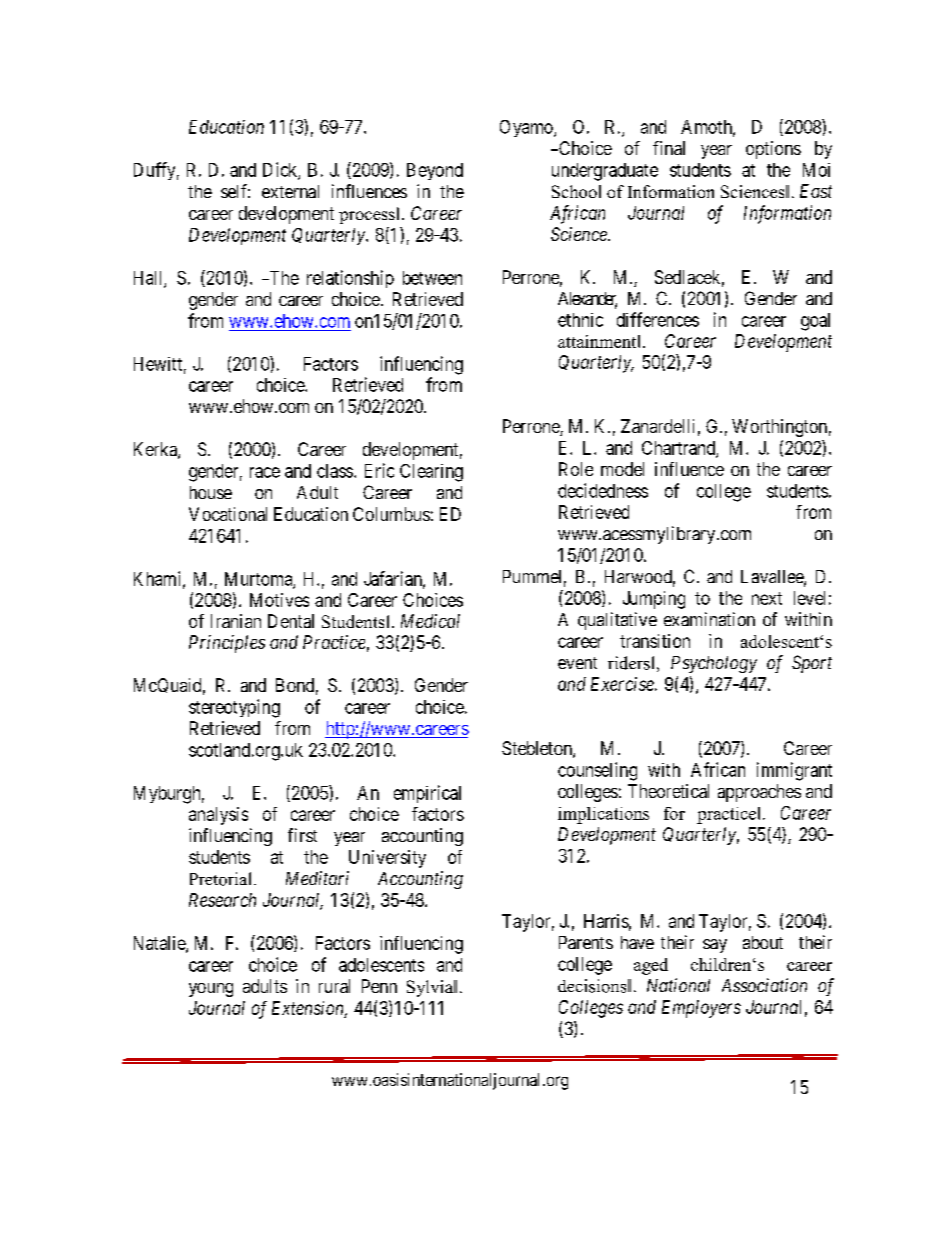 This screenshot has height=1233, width=952. I want to click on goal, so click(815, 322).
